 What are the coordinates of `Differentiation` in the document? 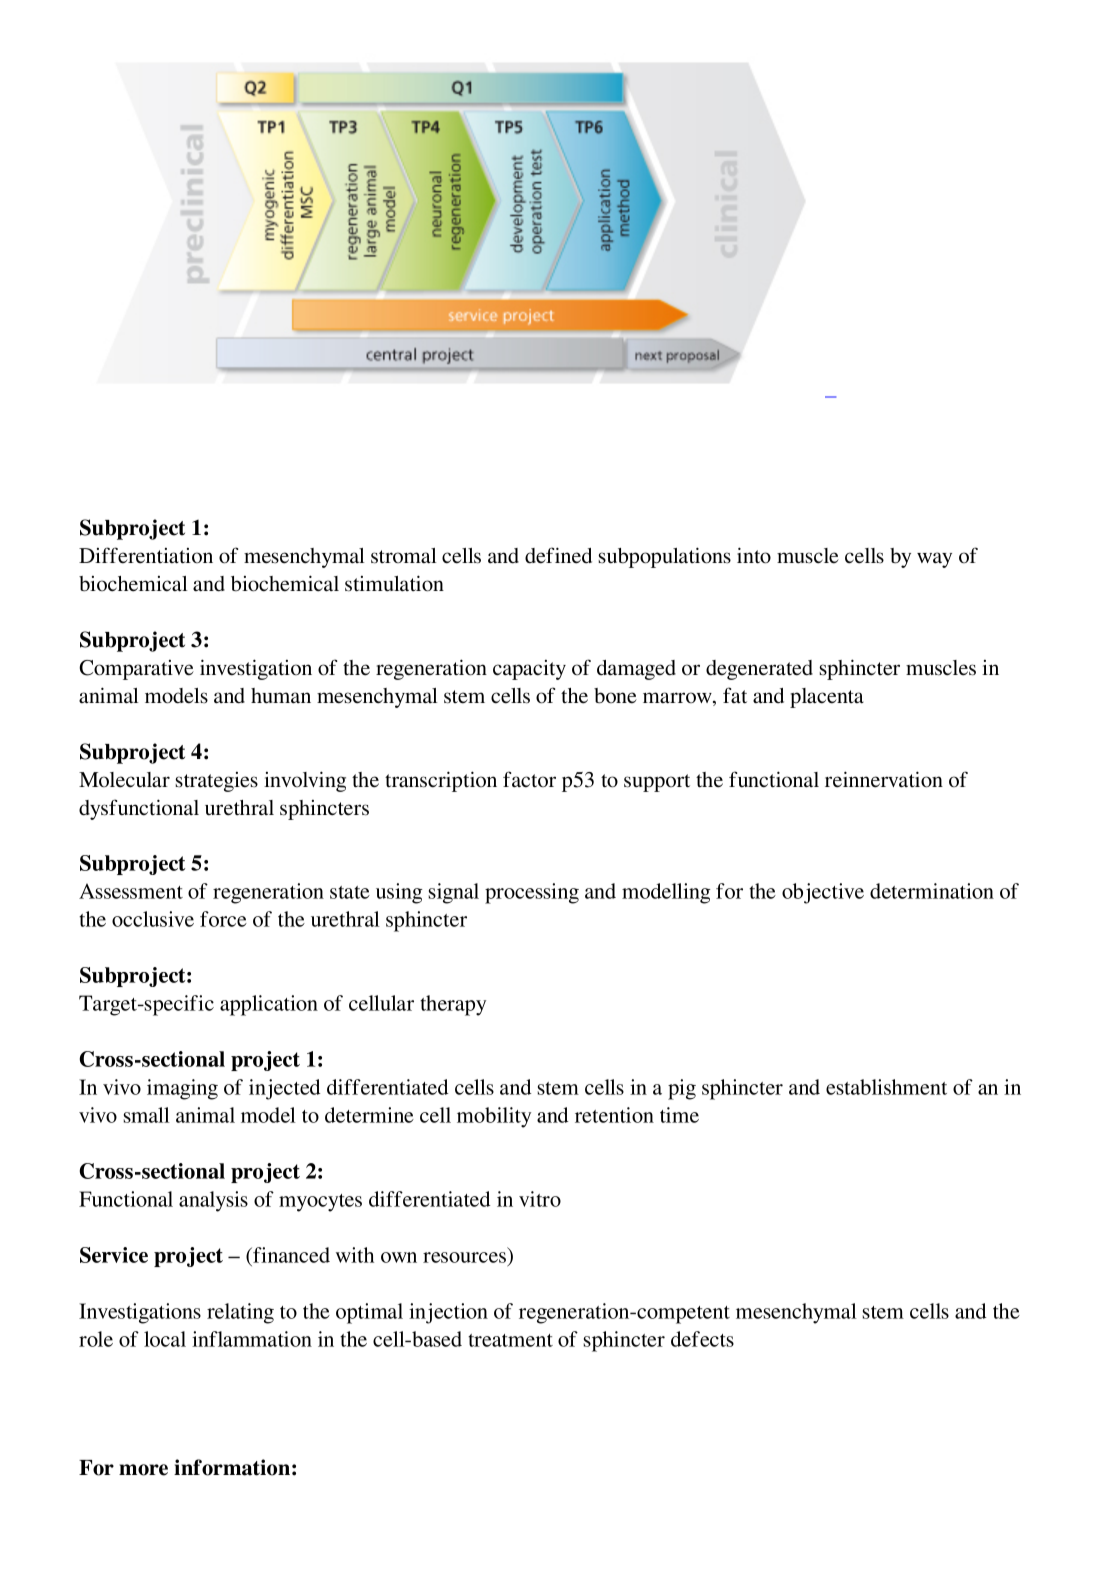 It's located at (146, 555).
